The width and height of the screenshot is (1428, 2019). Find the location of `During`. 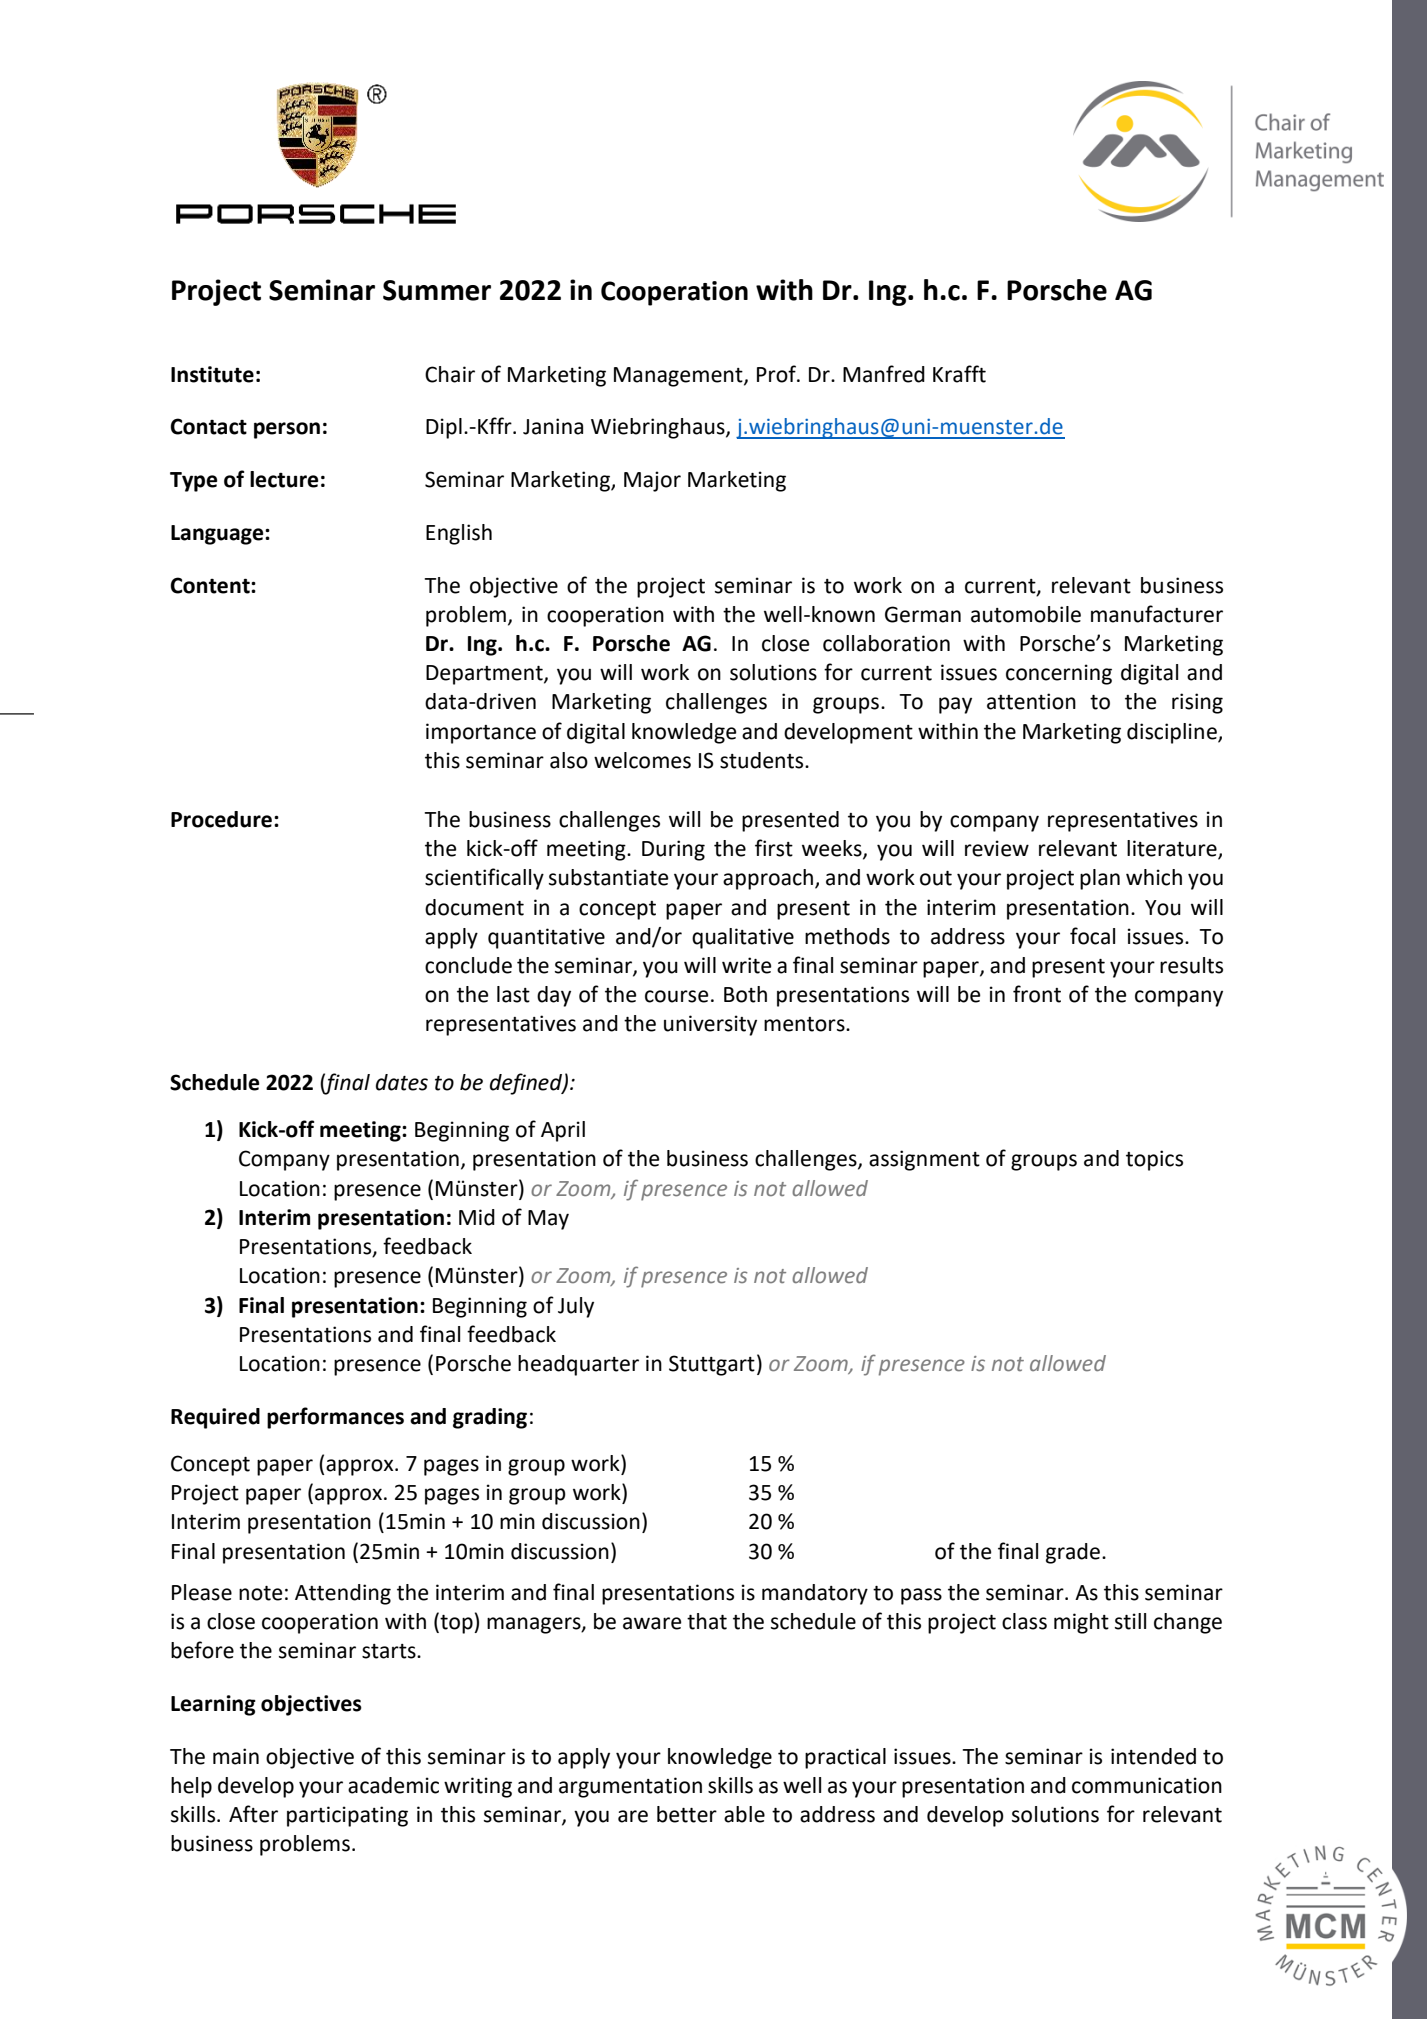

During is located at coordinates (673, 850).
